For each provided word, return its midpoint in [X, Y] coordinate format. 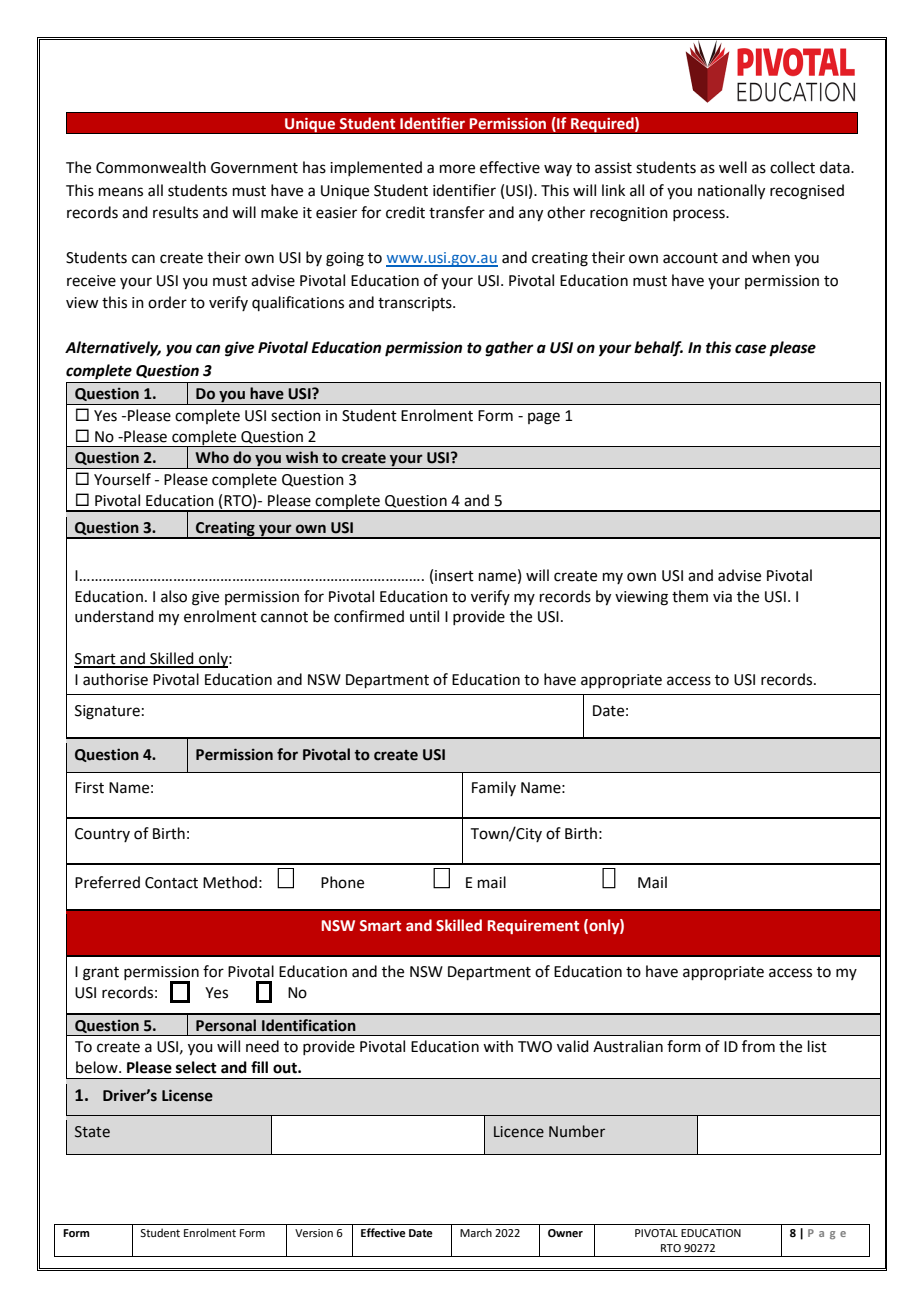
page [544, 418]
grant [101, 974]
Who [212, 457]
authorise [115, 679]
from [758, 1046]
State [92, 1132]
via [722, 597]
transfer [457, 212]
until [424, 616]
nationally [731, 192]
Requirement [533, 927]
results [175, 212]
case [750, 349]
